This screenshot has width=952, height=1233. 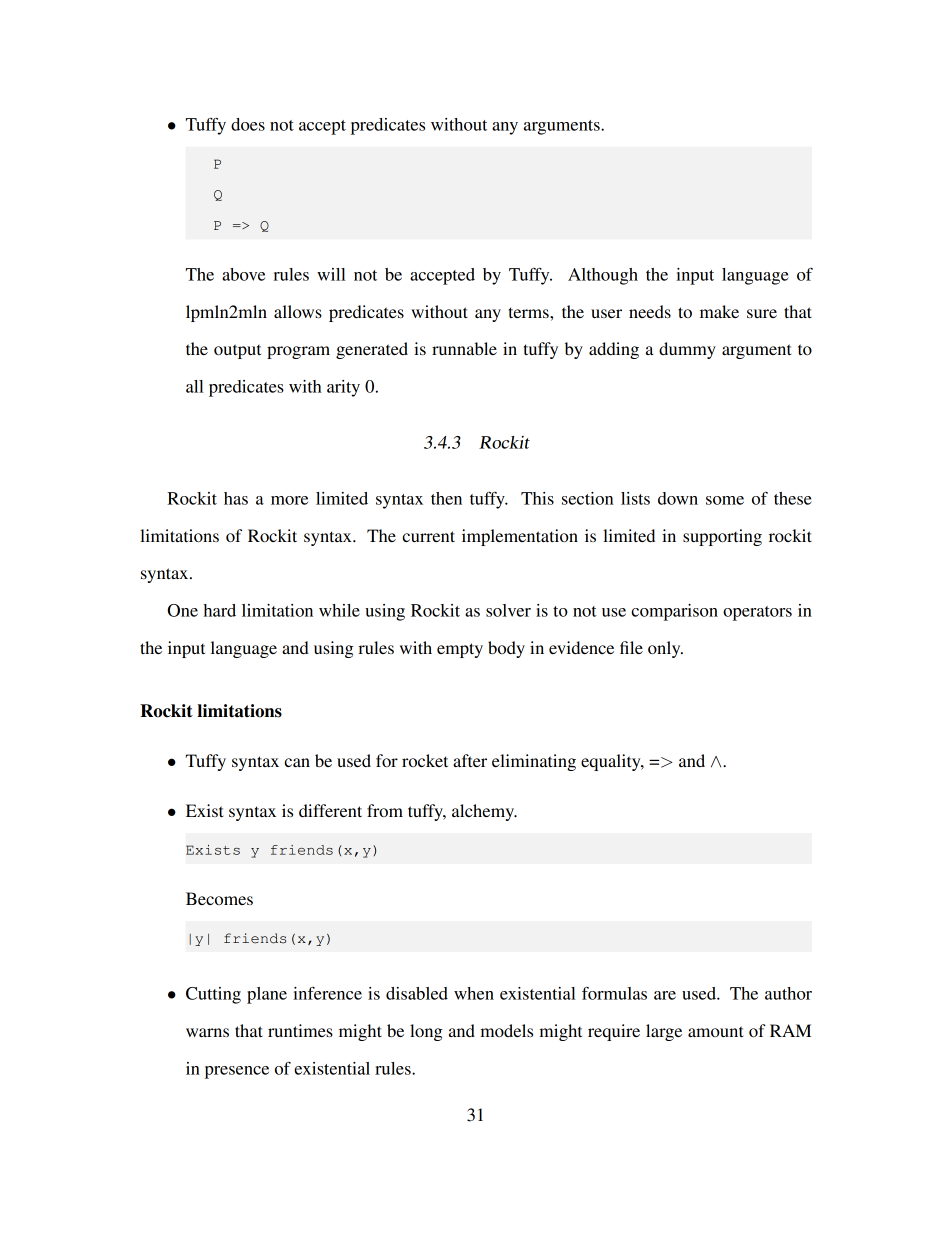 I want to click on dummy, so click(x=687, y=350).
